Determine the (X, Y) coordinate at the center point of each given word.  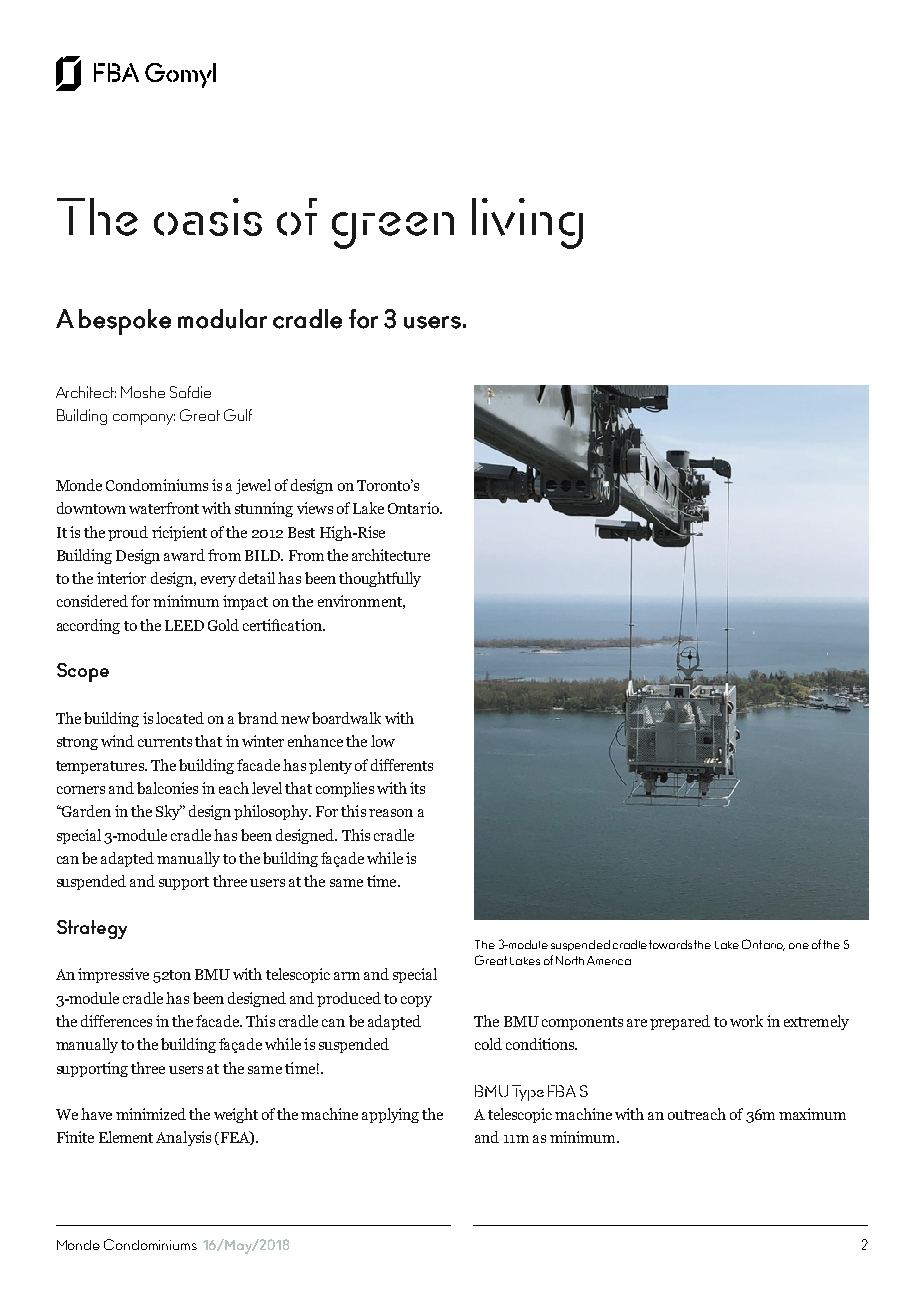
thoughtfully (380, 579)
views (315, 508)
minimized (151, 1114)
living (527, 223)
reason (391, 813)
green (393, 230)
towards (670, 944)
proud (128, 533)
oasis (208, 217)
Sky (169, 812)
